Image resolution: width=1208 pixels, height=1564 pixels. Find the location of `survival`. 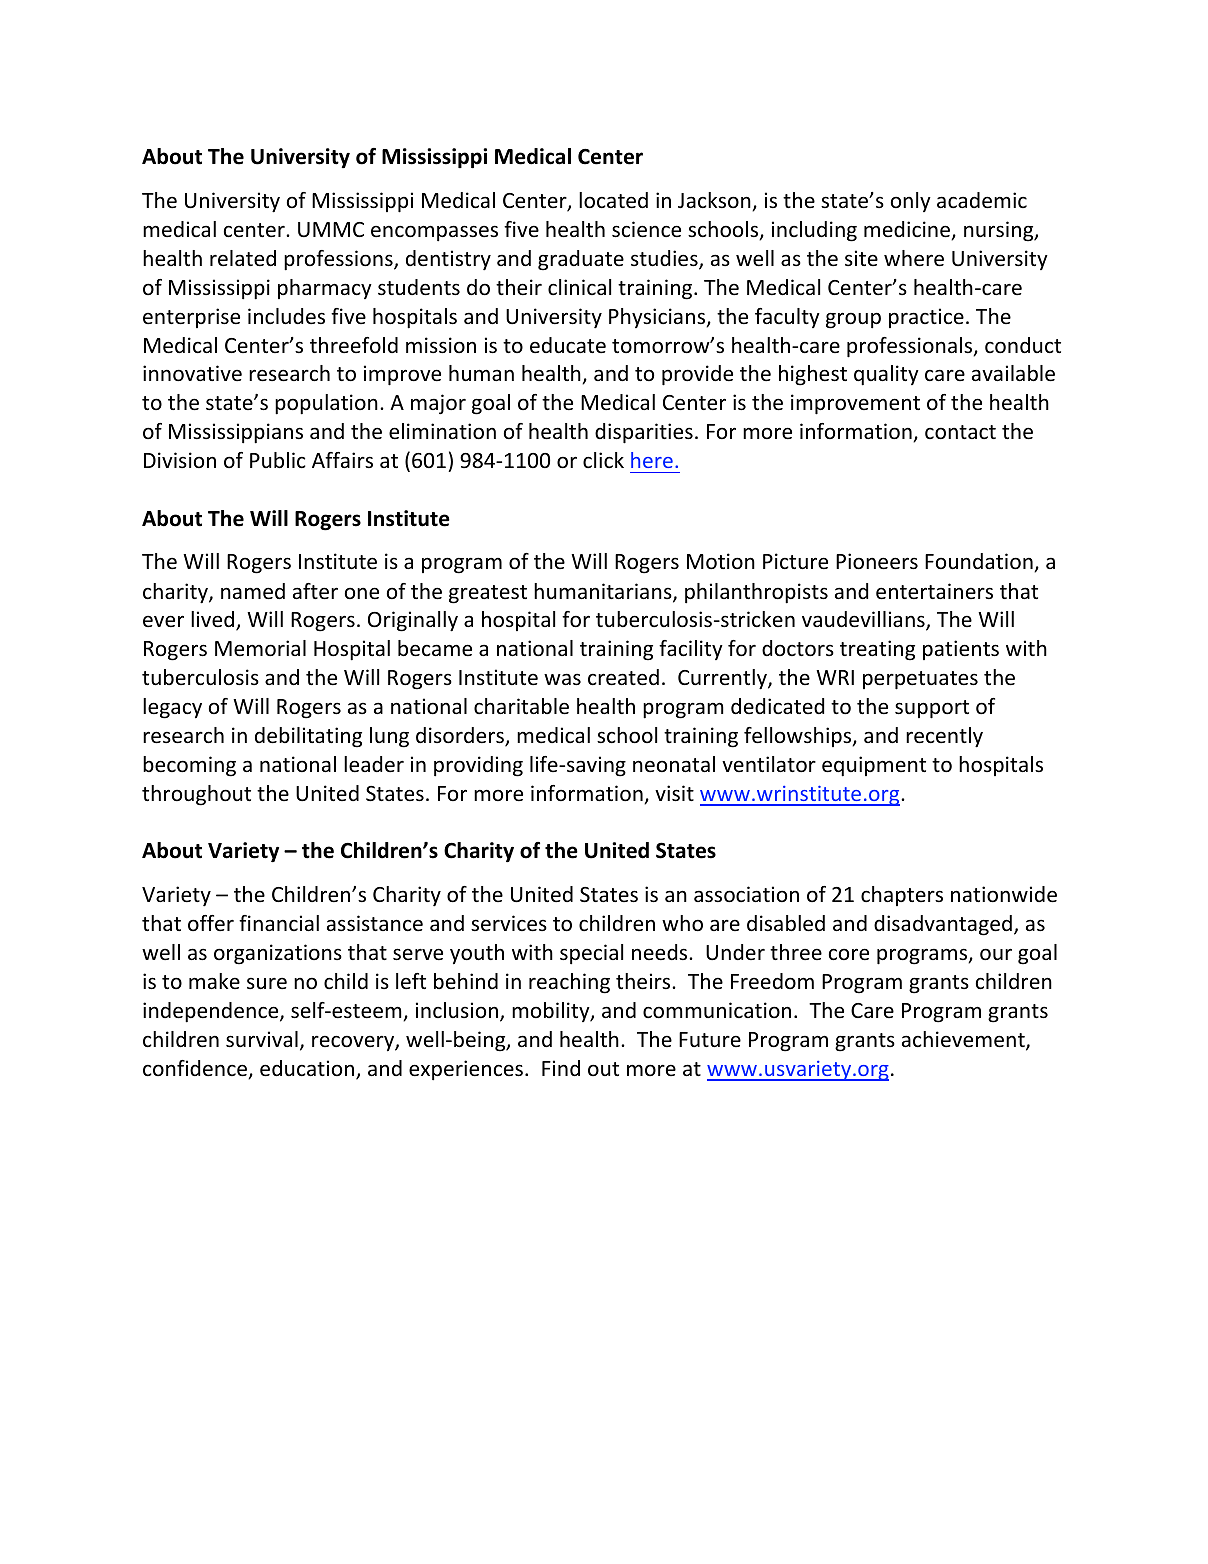

survival is located at coordinates (262, 1039).
